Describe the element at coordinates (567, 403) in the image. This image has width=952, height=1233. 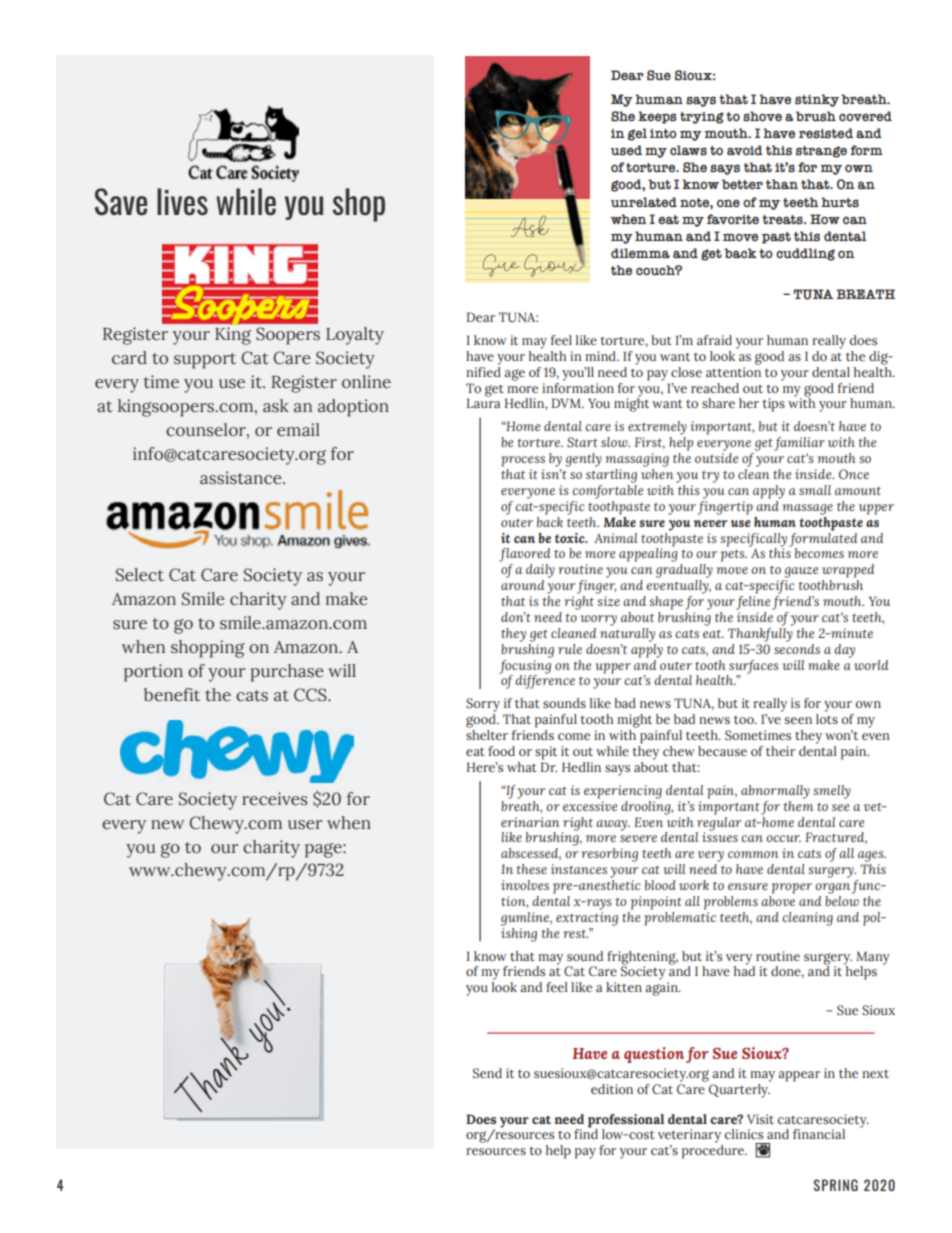
I see `DVM` at that location.
